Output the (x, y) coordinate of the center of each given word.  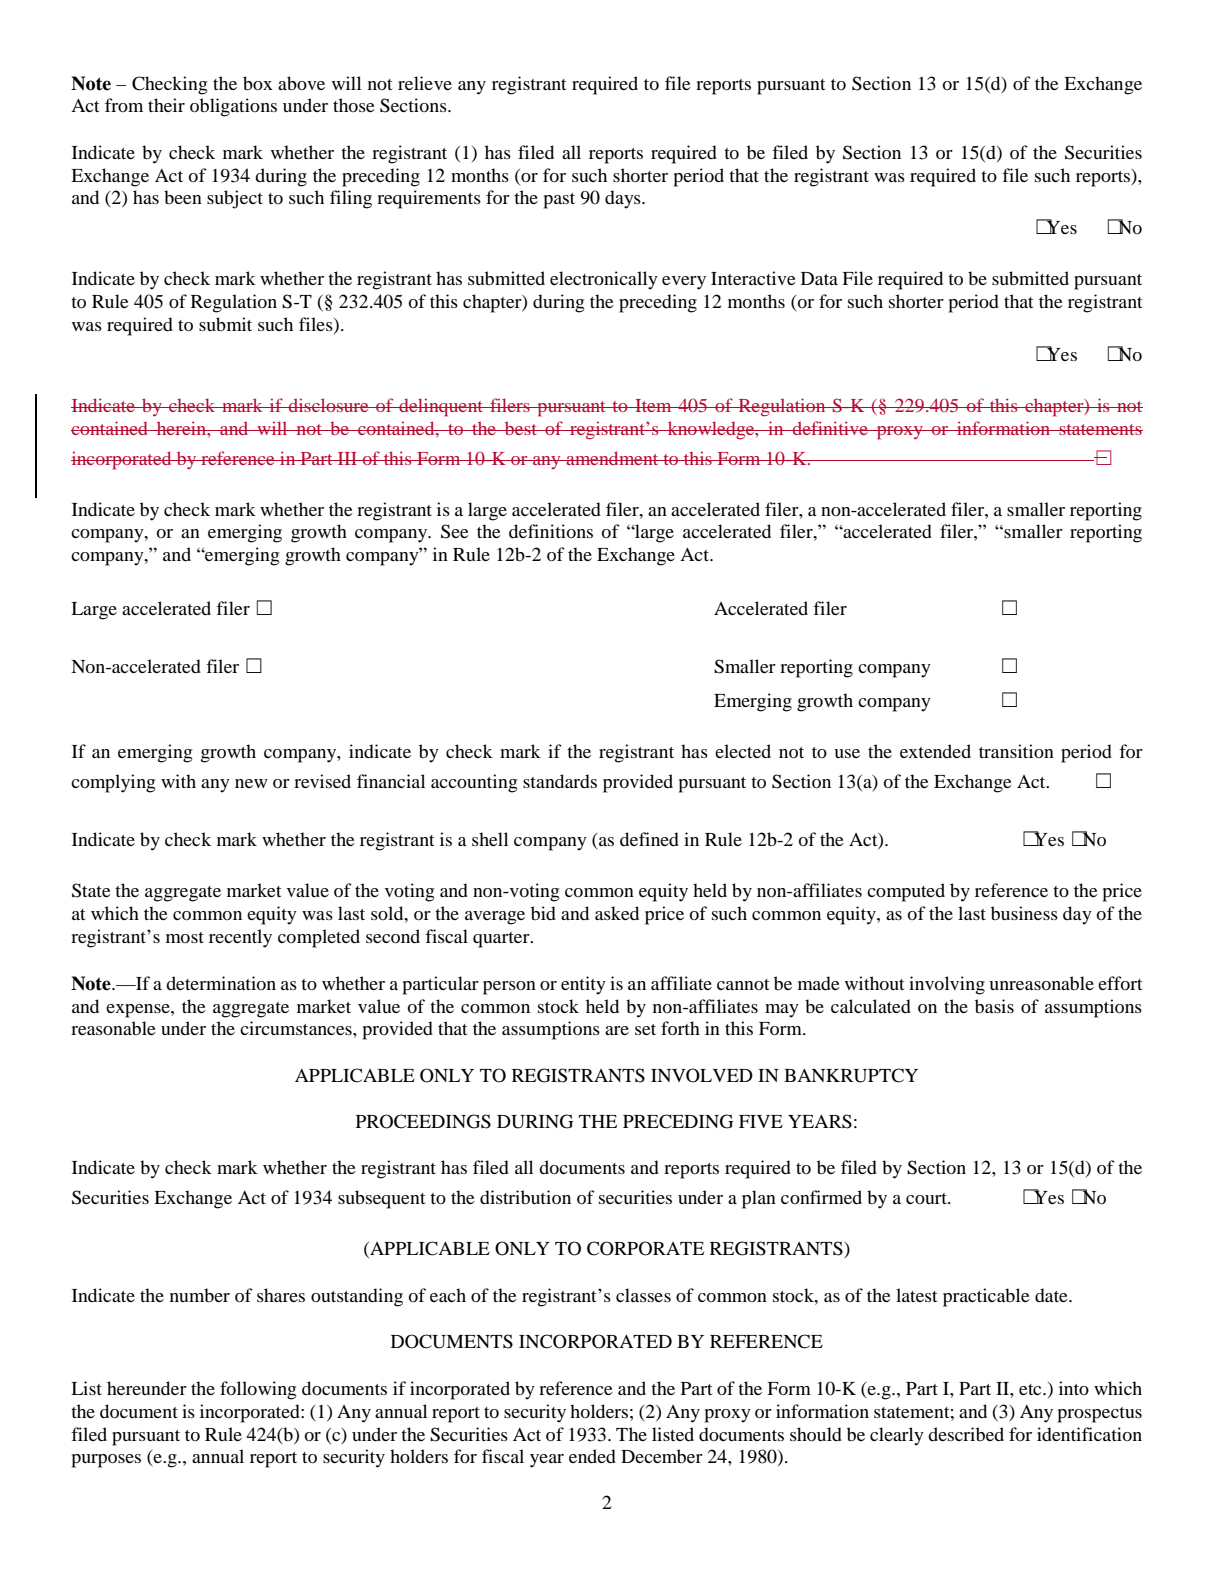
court (927, 1198)
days (624, 199)
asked (617, 913)
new (251, 783)
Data (819, 278)
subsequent (381, 1199)
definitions (551, 531)
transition (1016, 751)
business (1024, 913)
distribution (525, 1197)
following (258, 1390)
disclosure (329, 405)
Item (653, 405)
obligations (233, 107)
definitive (830, 428)
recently (240, 938)
